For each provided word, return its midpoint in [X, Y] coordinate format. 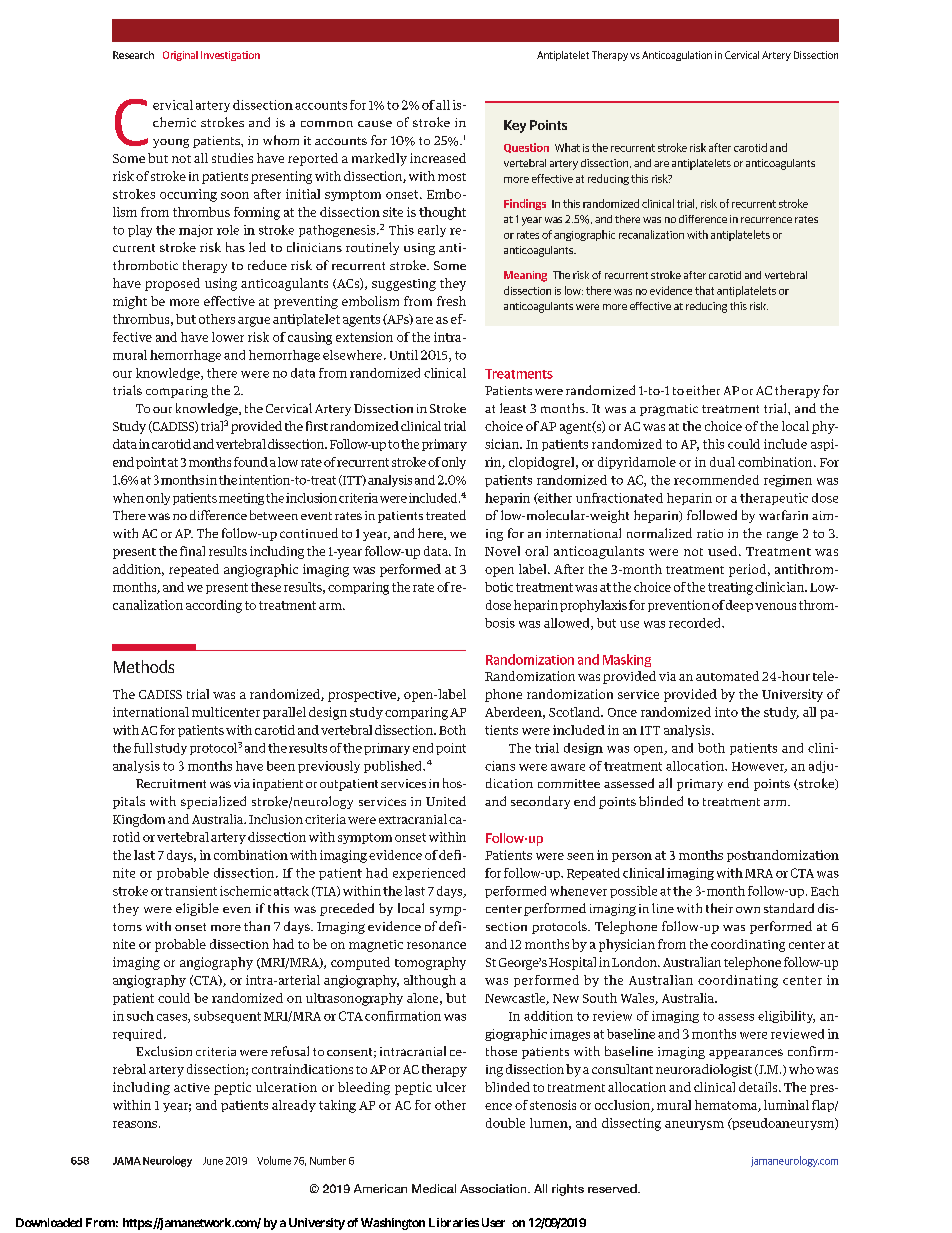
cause [375, 123]
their [719, 908]
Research [133, 55]
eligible [197, 909]
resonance [436, 945]
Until [404, 355]
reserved [613, 1188]
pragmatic [669, 410]
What [567, 147]
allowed [568, 624]
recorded [696, 623]
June [213, 1161]
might [130, 302]
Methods [144, 666]
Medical [434, 1188]
